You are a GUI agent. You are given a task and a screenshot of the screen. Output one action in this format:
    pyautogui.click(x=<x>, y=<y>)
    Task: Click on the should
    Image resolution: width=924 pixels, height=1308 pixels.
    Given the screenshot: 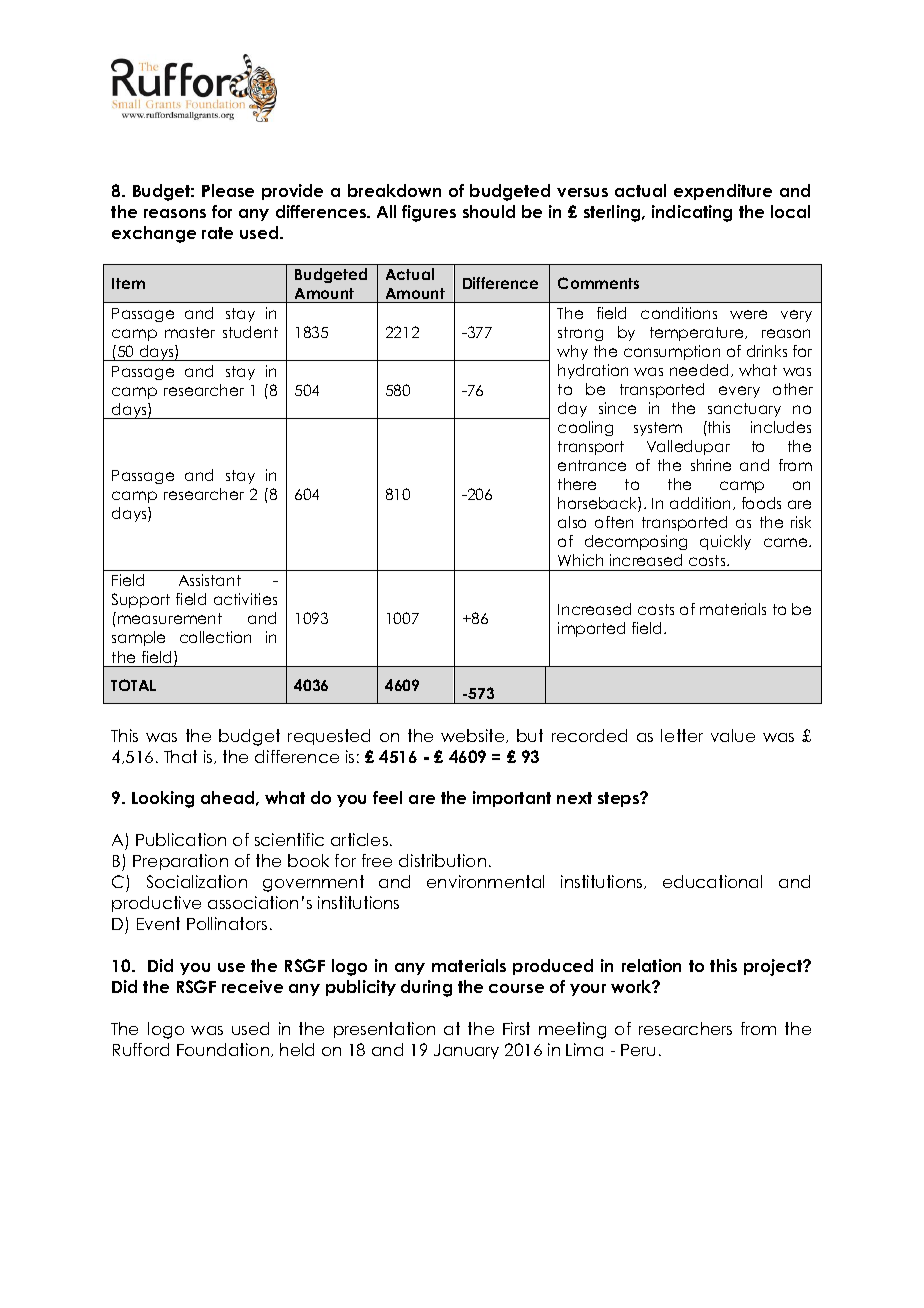 What is the action you would take?
    pyautogui.click(x=489, y=211)
